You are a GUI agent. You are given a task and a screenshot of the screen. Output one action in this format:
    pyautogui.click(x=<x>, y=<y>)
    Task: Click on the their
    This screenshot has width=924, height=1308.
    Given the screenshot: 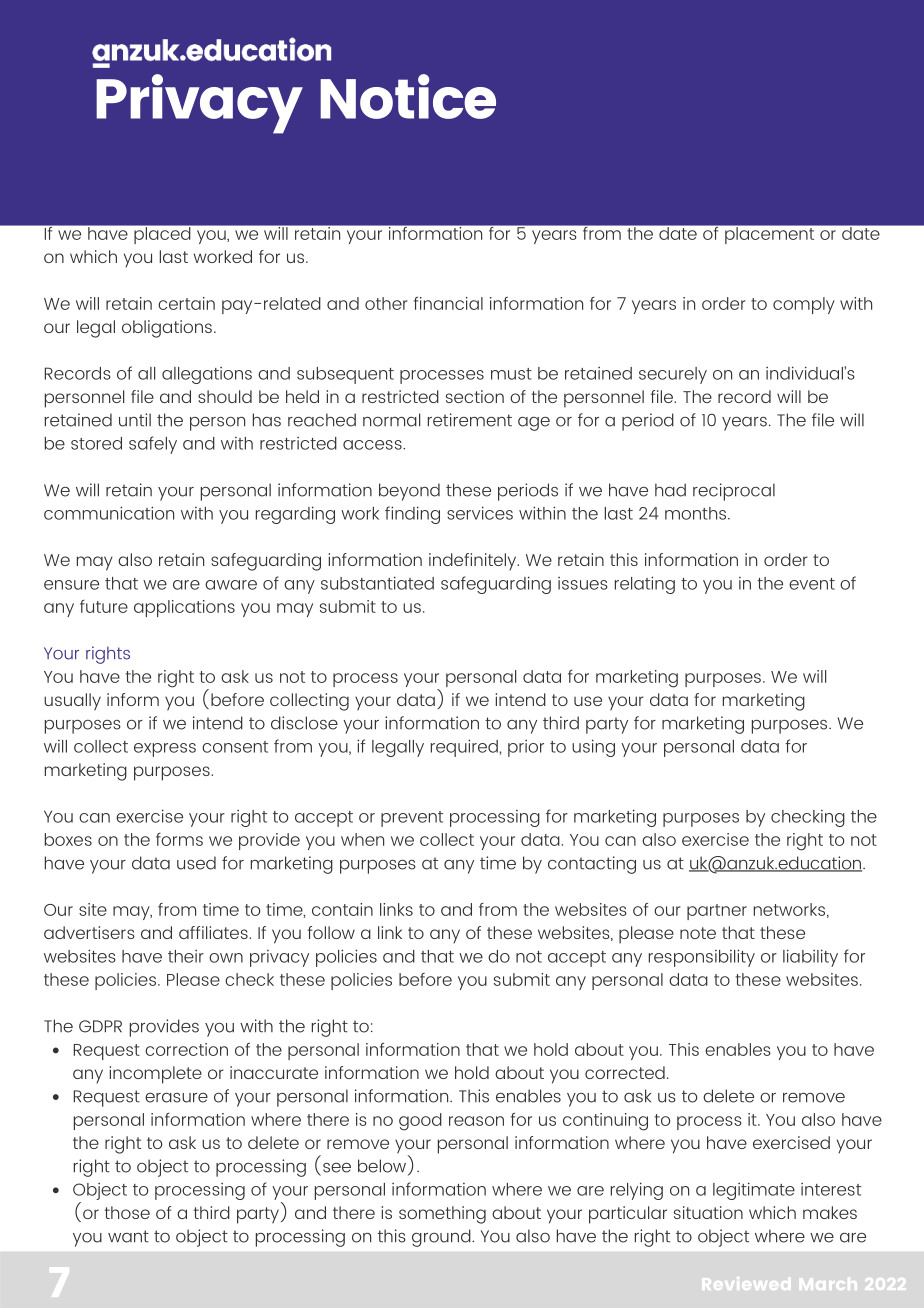 What is the action you would take?
    pyautogui.click(x=186, y=956)
